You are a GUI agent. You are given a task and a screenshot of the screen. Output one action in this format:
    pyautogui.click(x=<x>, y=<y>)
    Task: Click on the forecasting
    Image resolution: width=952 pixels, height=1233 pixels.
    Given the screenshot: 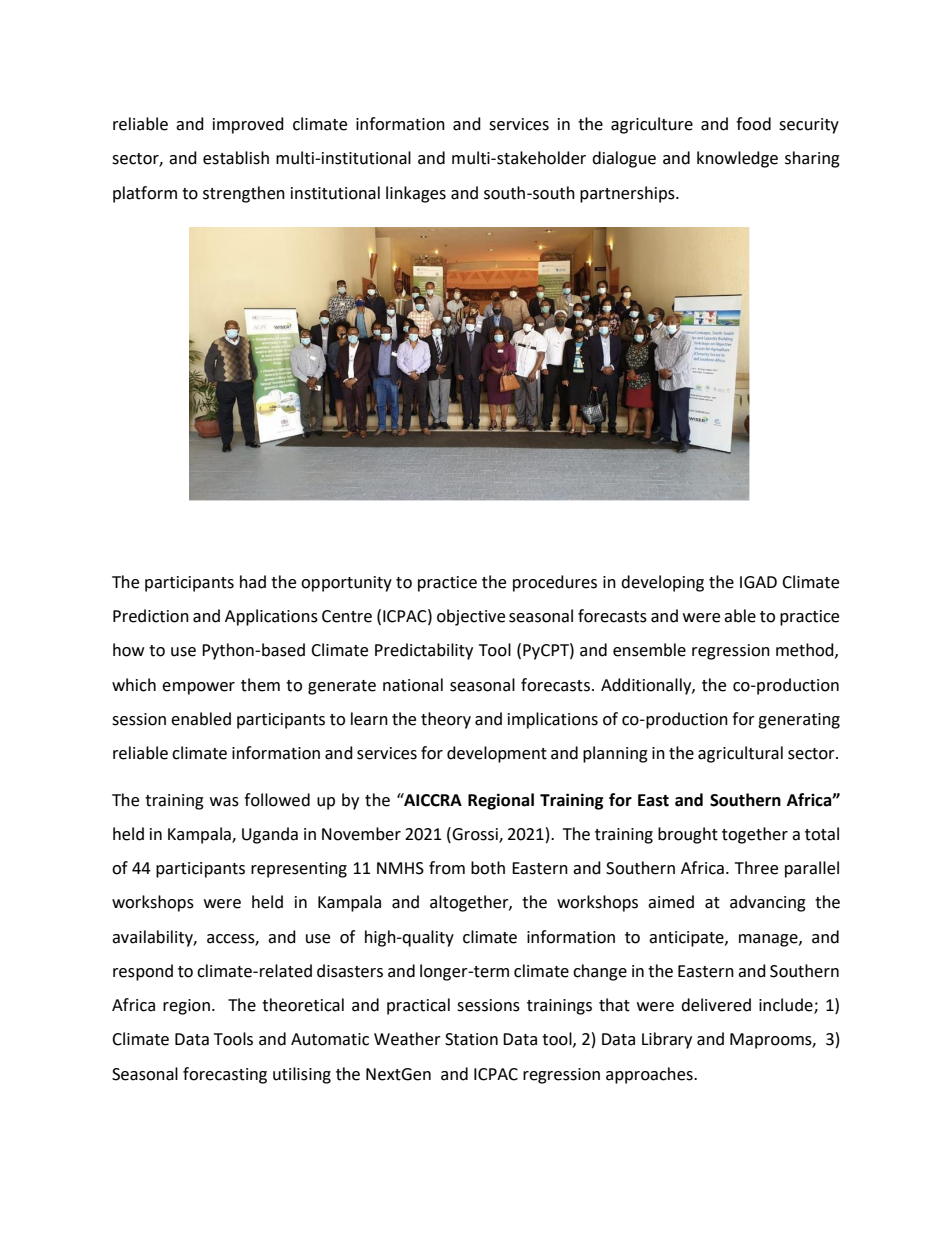 What is the action you would take?
    pyautogui.click(x=225, y=1075)
